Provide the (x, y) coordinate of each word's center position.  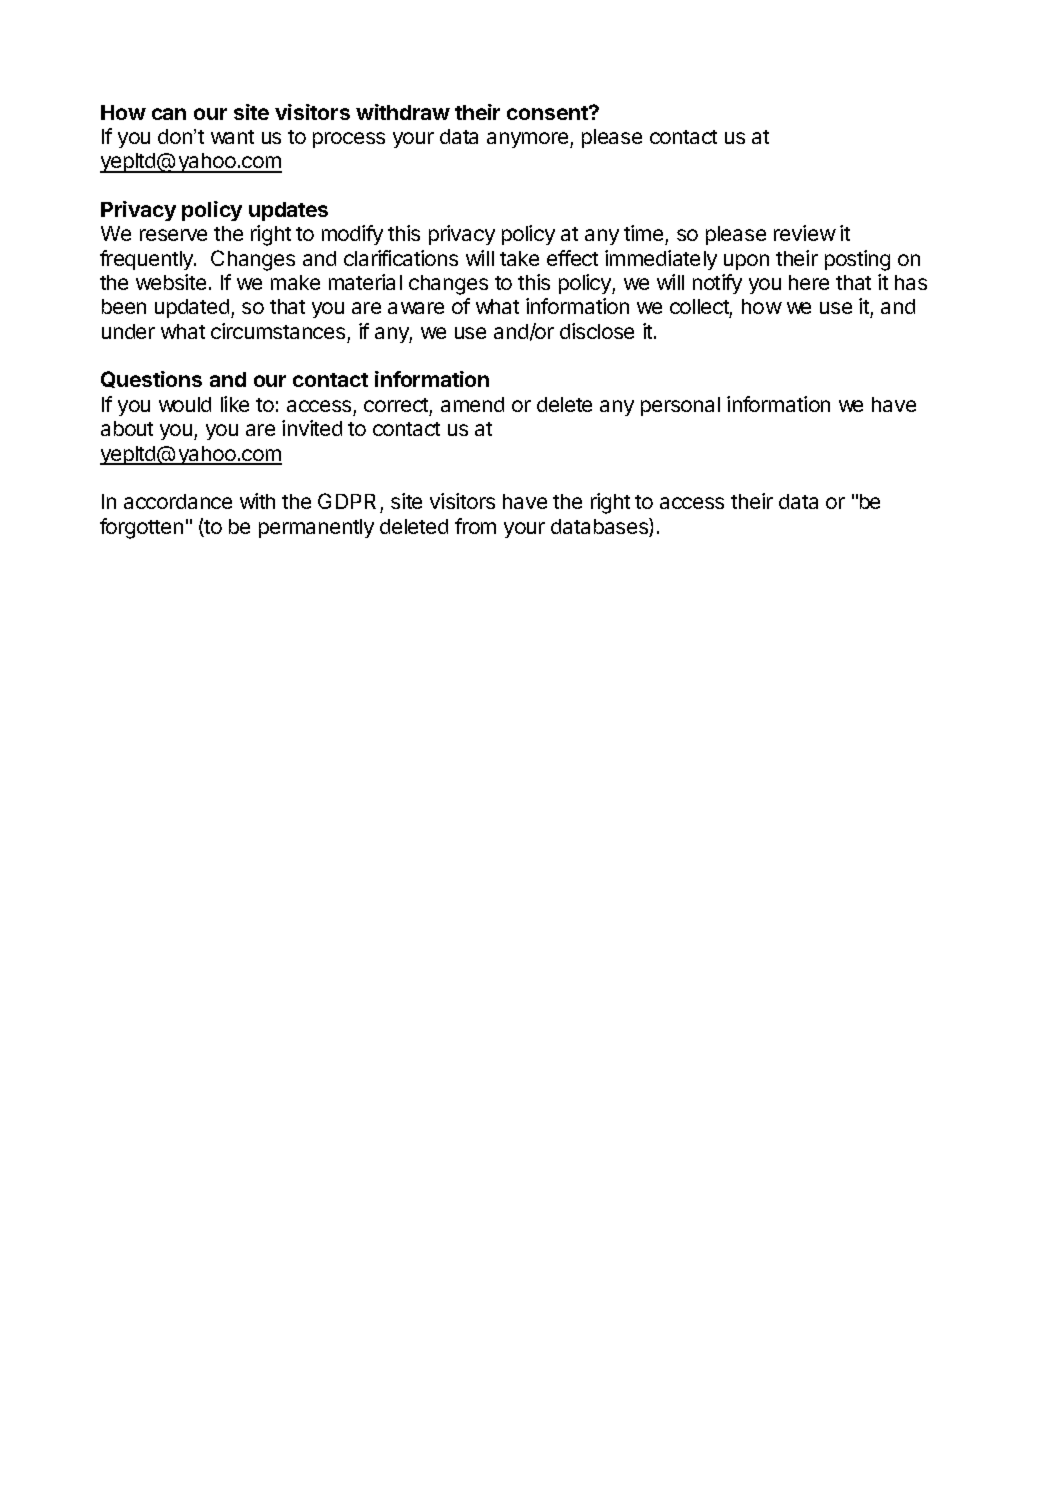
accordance (178, 501)
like (235, 404)
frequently (148, 260)
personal (680, 406)
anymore (529, 140)
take (519, 258)
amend (472, 404)
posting (857, 260)
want (232, 137)
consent (548, 113)
